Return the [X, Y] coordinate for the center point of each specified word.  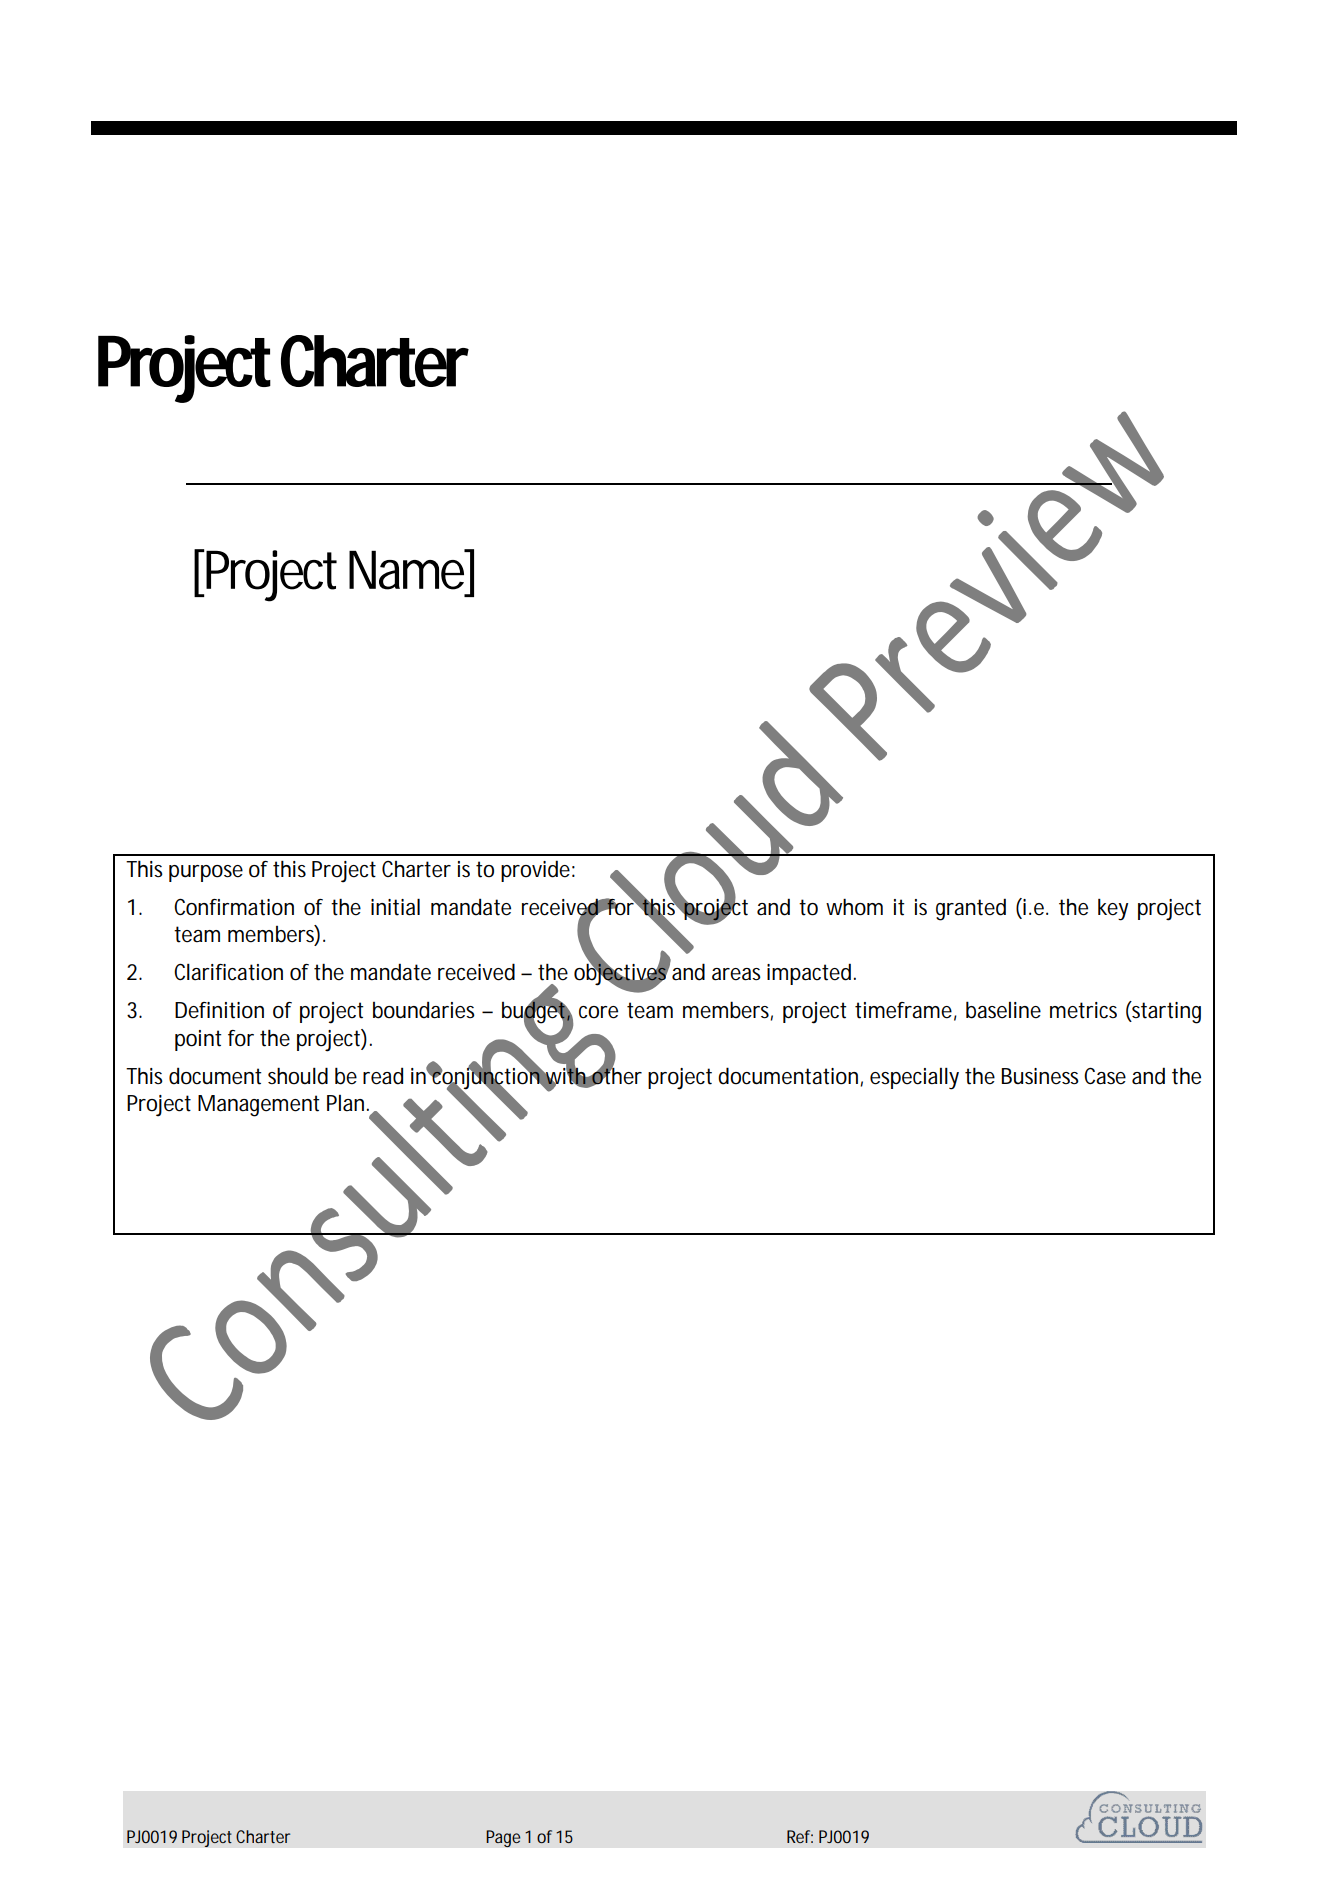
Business [1040, 1076]
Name [409, 569]
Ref [800, 1836]
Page [503, 1838]
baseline [1003, 1010]
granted [971, 909]
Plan [347, 1103]
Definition [219, 1010]
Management [259, 1106]
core [598, 1012]
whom [854, 907]
